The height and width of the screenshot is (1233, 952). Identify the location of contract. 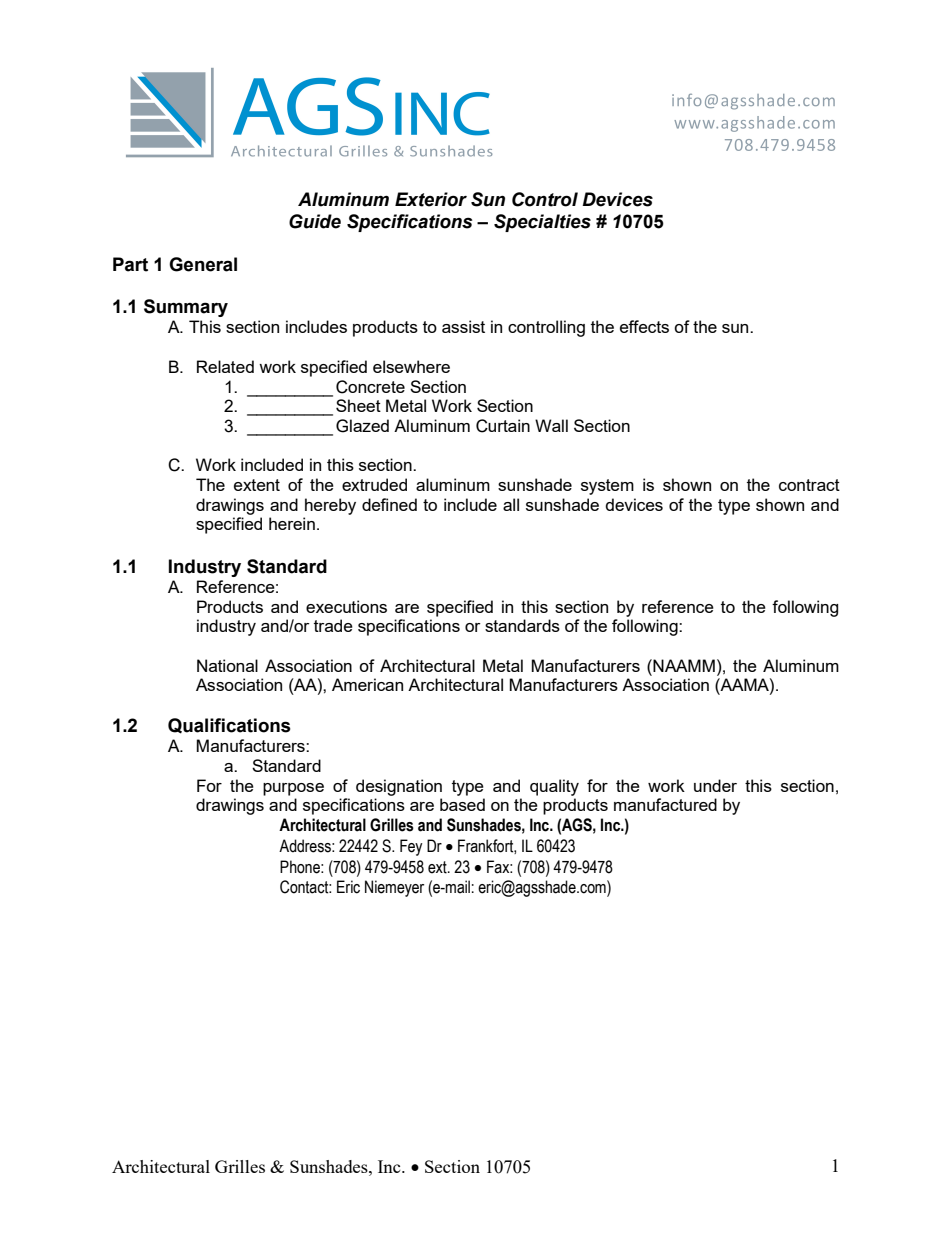
(809, 485).
